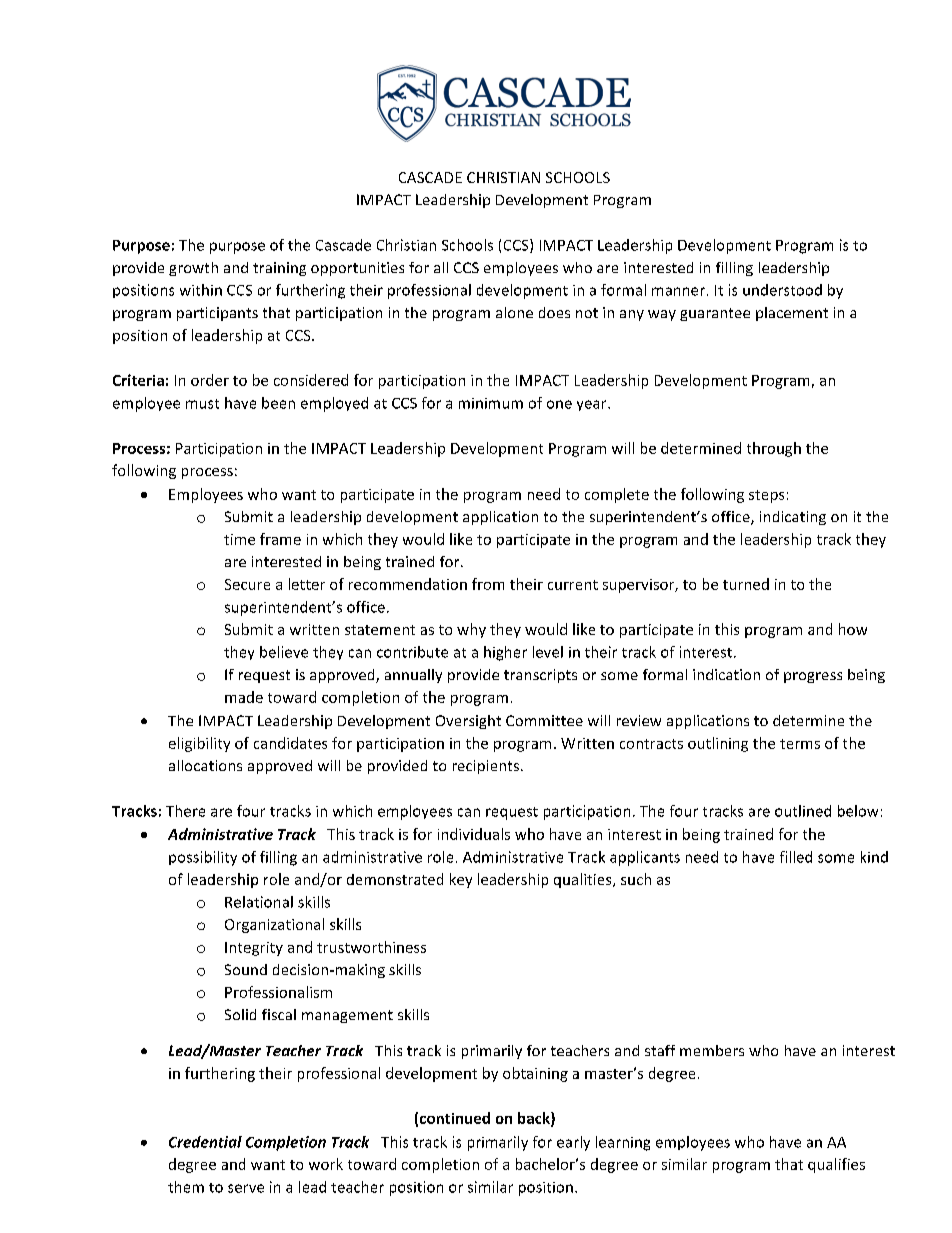  What do you see at coordinates (514, 312) in the page?
I see `alone` at bounding box center [514, 312].
